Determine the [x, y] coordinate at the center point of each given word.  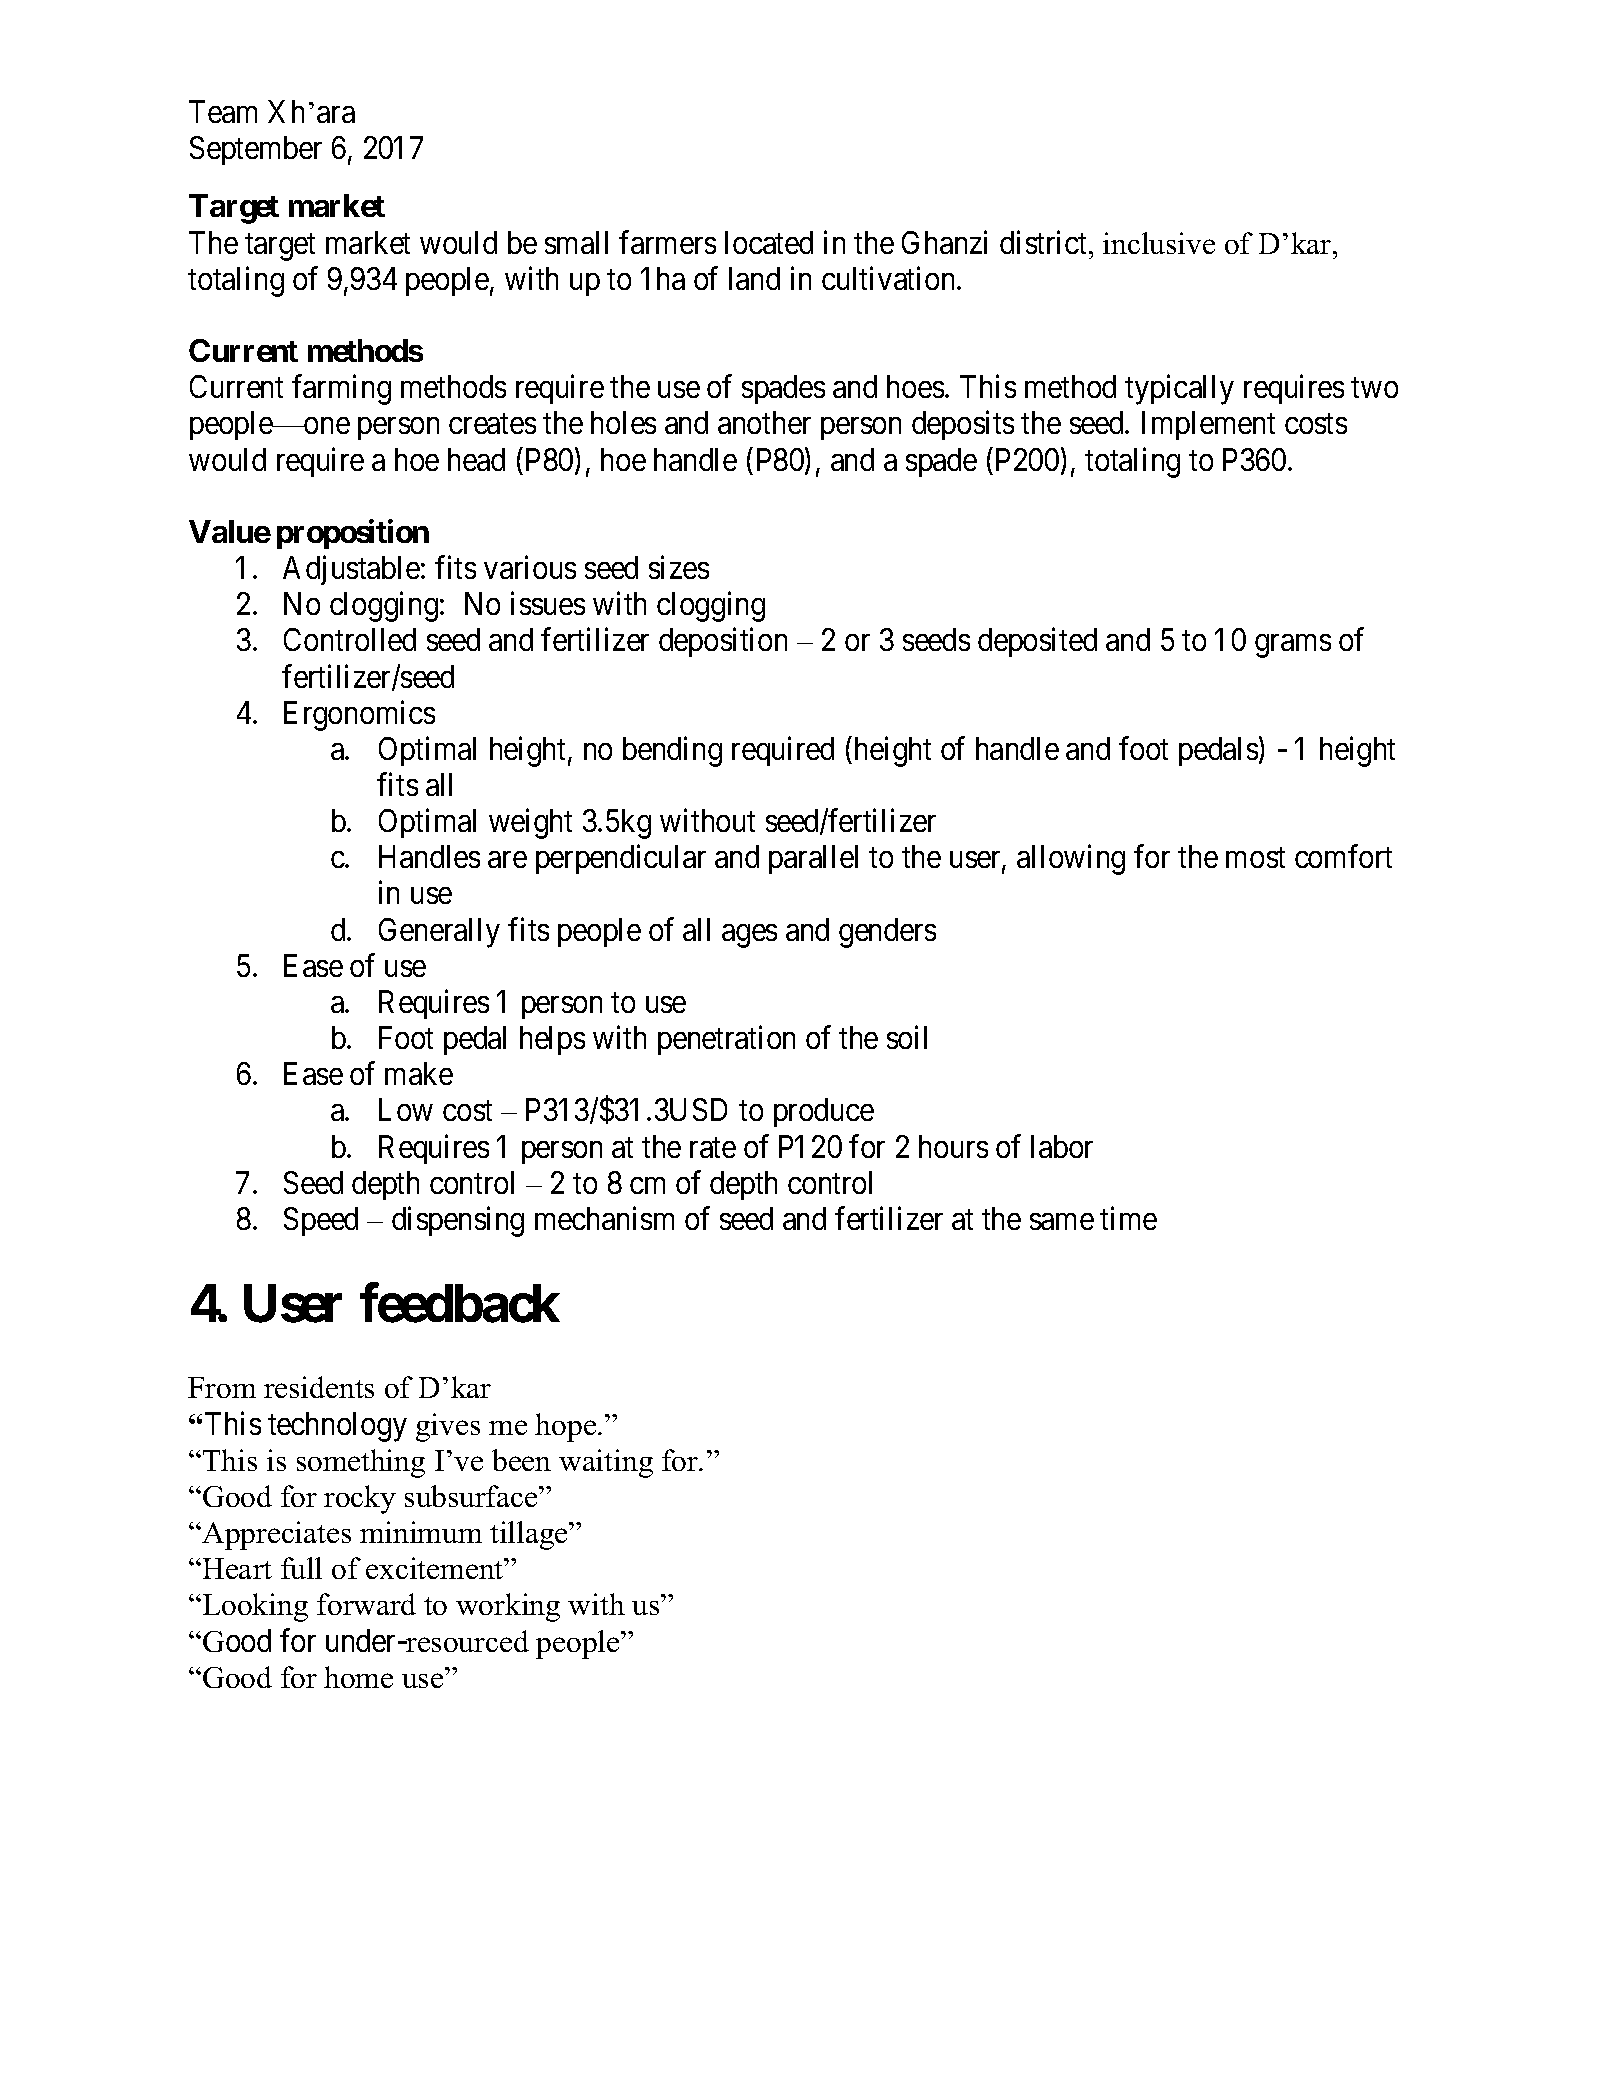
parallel [813, 859]
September [256, 150]
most [1255, 858]
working [508, 1607]
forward [366, 1604]
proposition [353, 534]
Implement [1208, 425]
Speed [321, 1221]
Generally [439, 933]
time [1128, 1218]
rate [713, 1147]
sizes [679, 567]
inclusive [1159, 243]
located [769, 242]
